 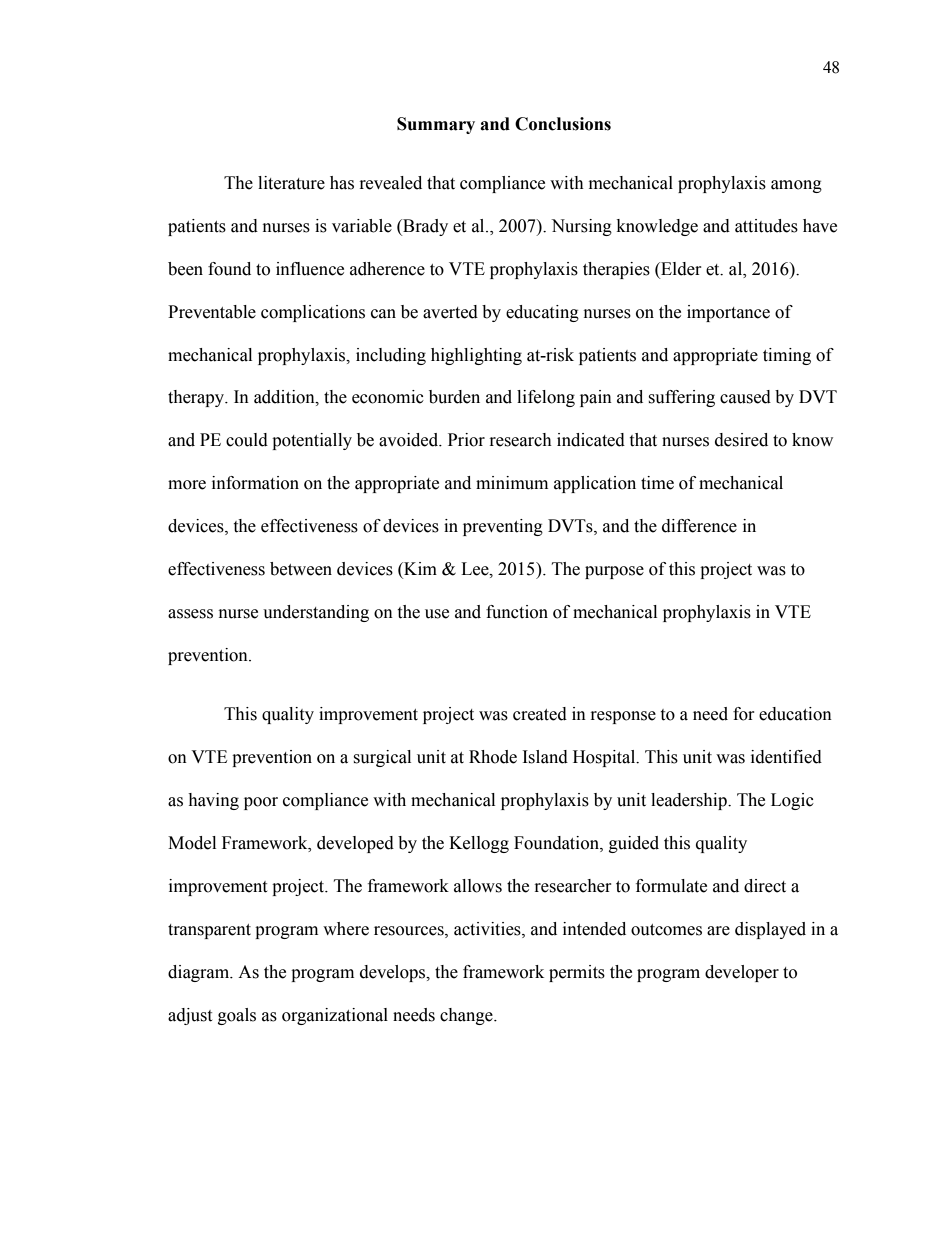 I want to click on goals, so click(x=237, y=1016).
